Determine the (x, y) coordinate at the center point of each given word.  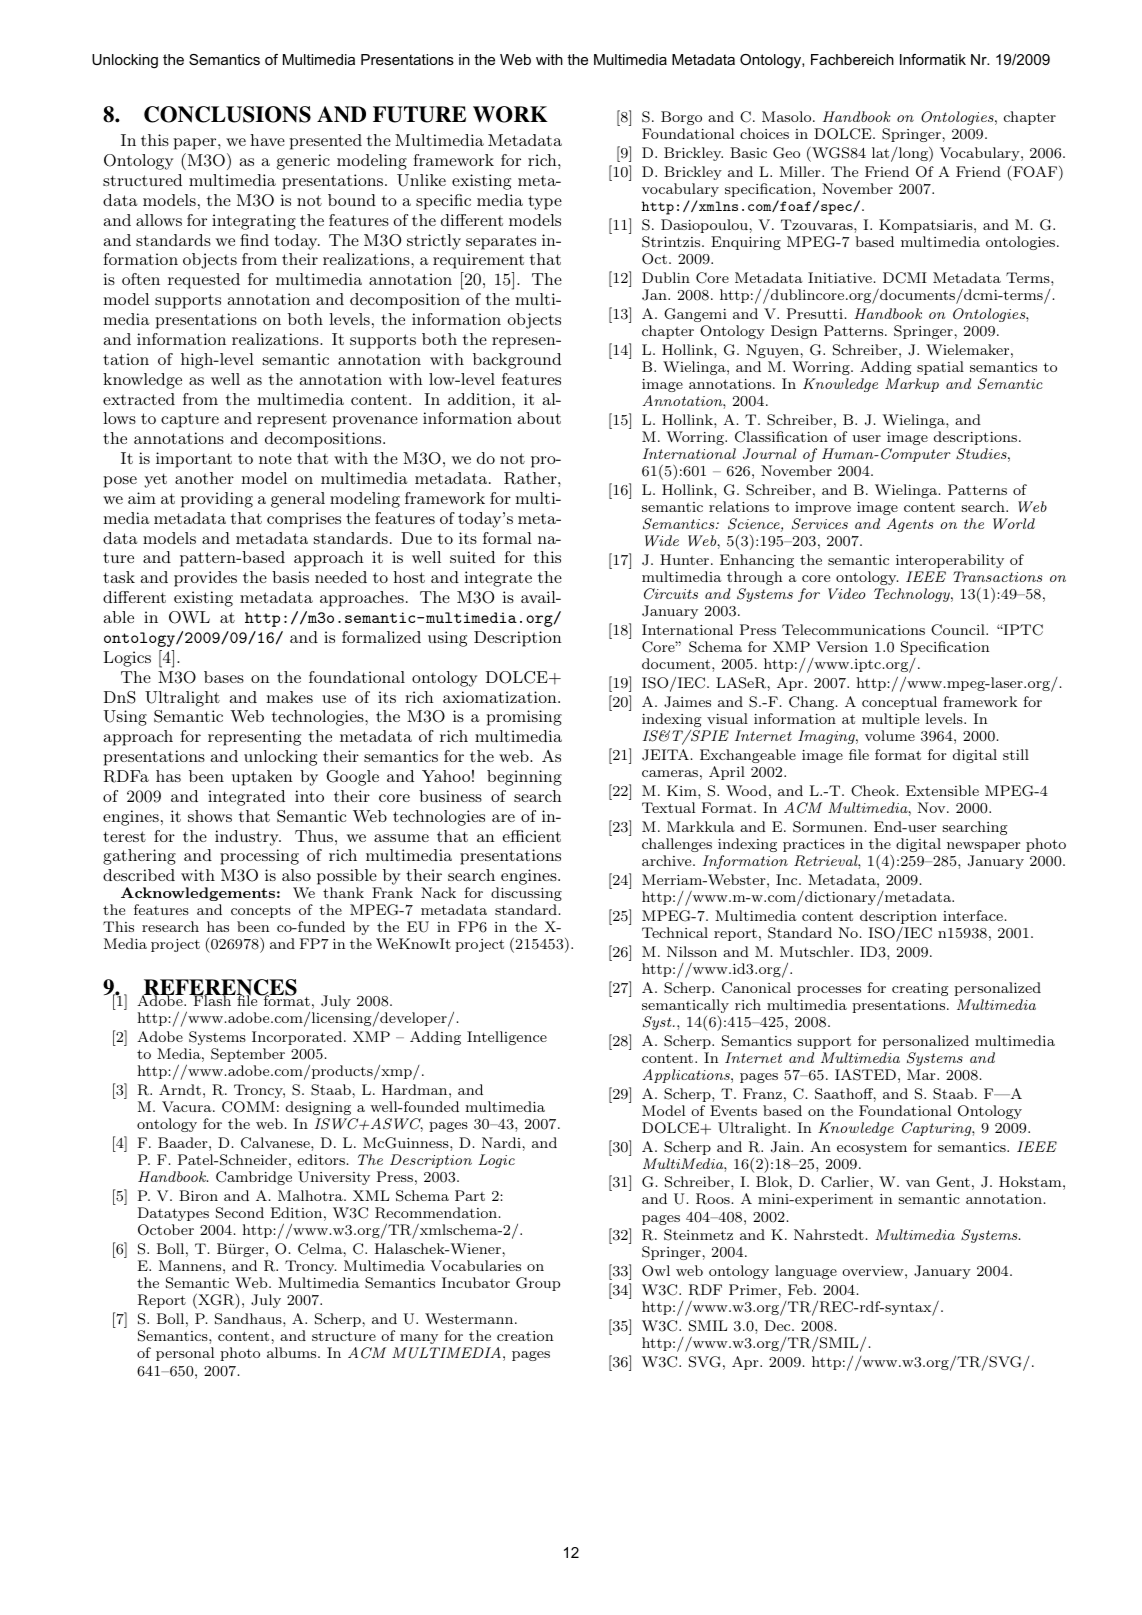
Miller (801, 171)
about (539, 418)
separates (501, 242)
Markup (912, 385)
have (267, 140)
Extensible (942, 790)
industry (248, 838)
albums (293, 1352)
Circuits (671, 594)
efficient (532, 836)
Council (959, 630)
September (248, 1055)
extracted (139, 399)
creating (920, 989)
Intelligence (507, 1038)
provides (205, 579)
